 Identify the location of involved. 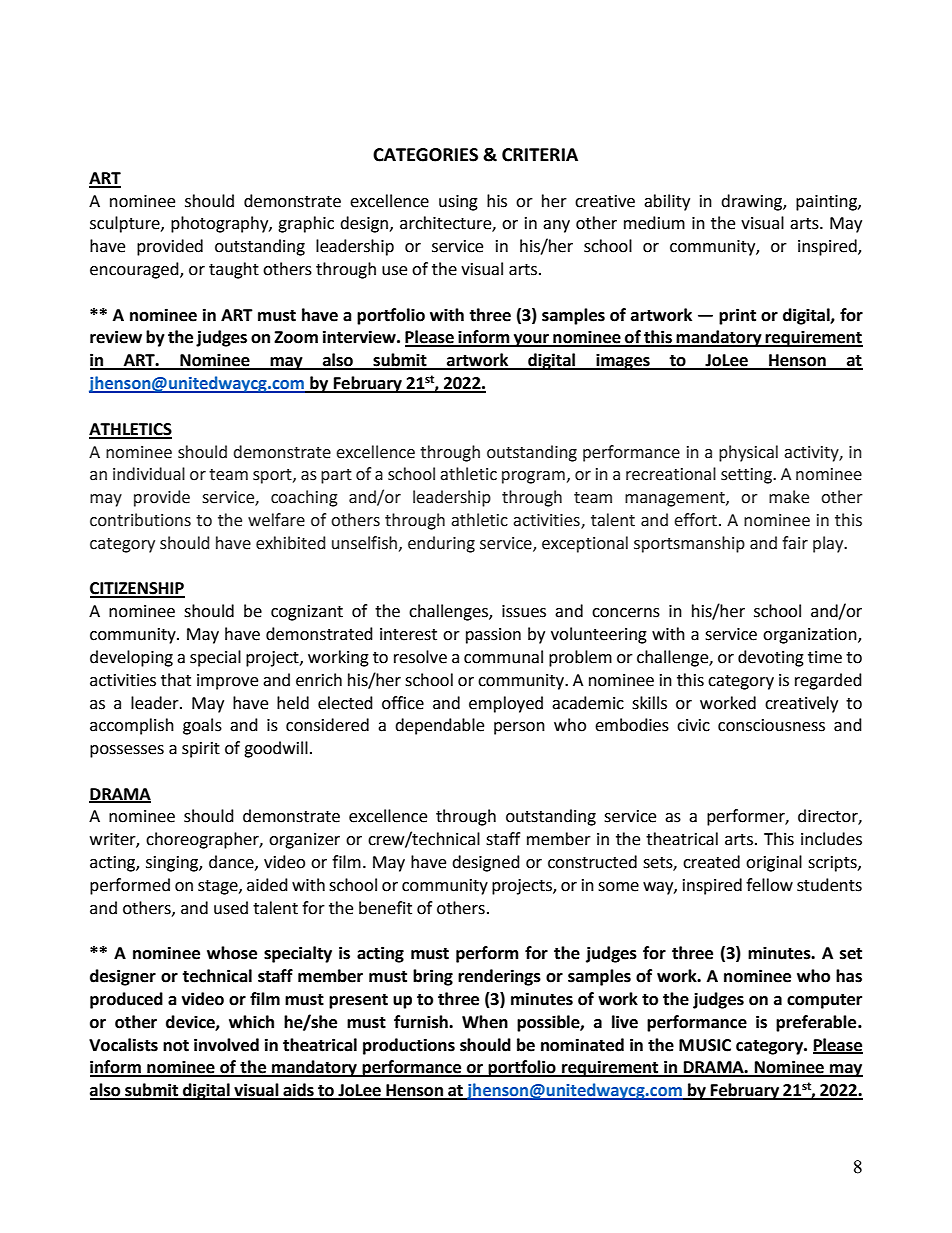
(226, 1045).
